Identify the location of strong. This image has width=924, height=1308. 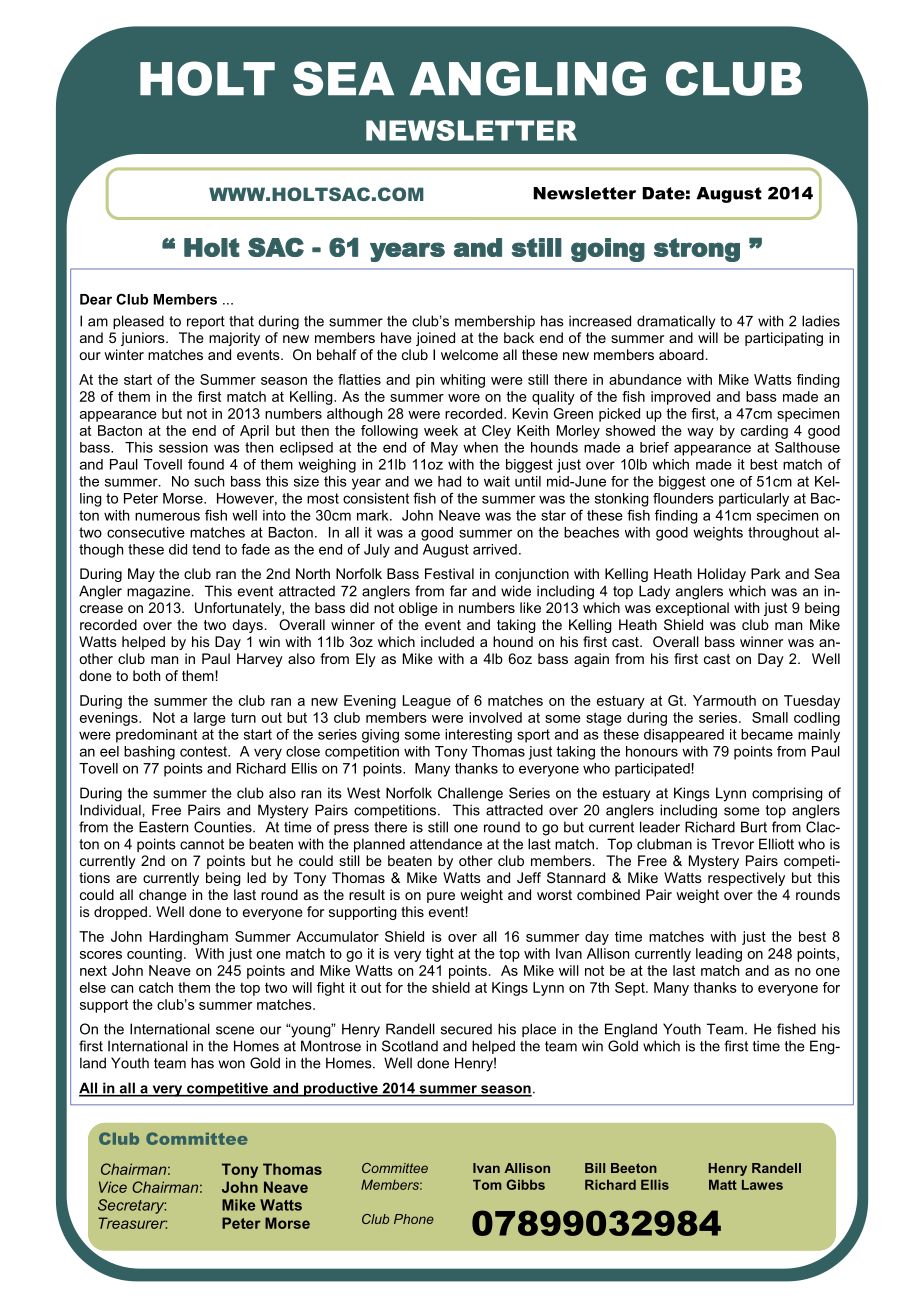
(697, 250).
